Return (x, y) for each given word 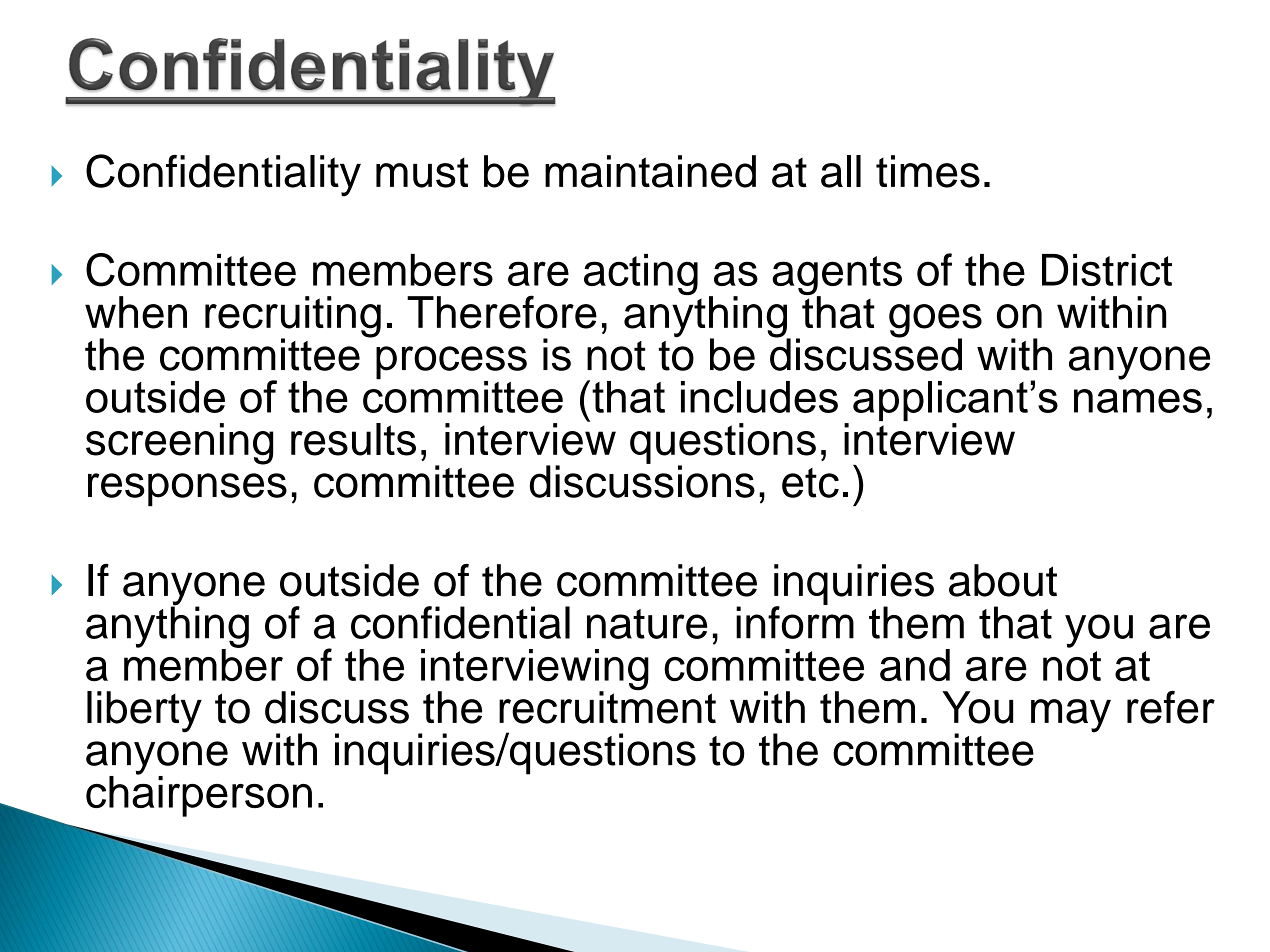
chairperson (199, 795)
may (1071, 716)
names (1138, 401)
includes (759, 397)
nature (647, 624)
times (928, 171)
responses (187, 489)
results (353, 439)
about (1003, 580)
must (422, 173)
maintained (650, 171)
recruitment (607, 706)
